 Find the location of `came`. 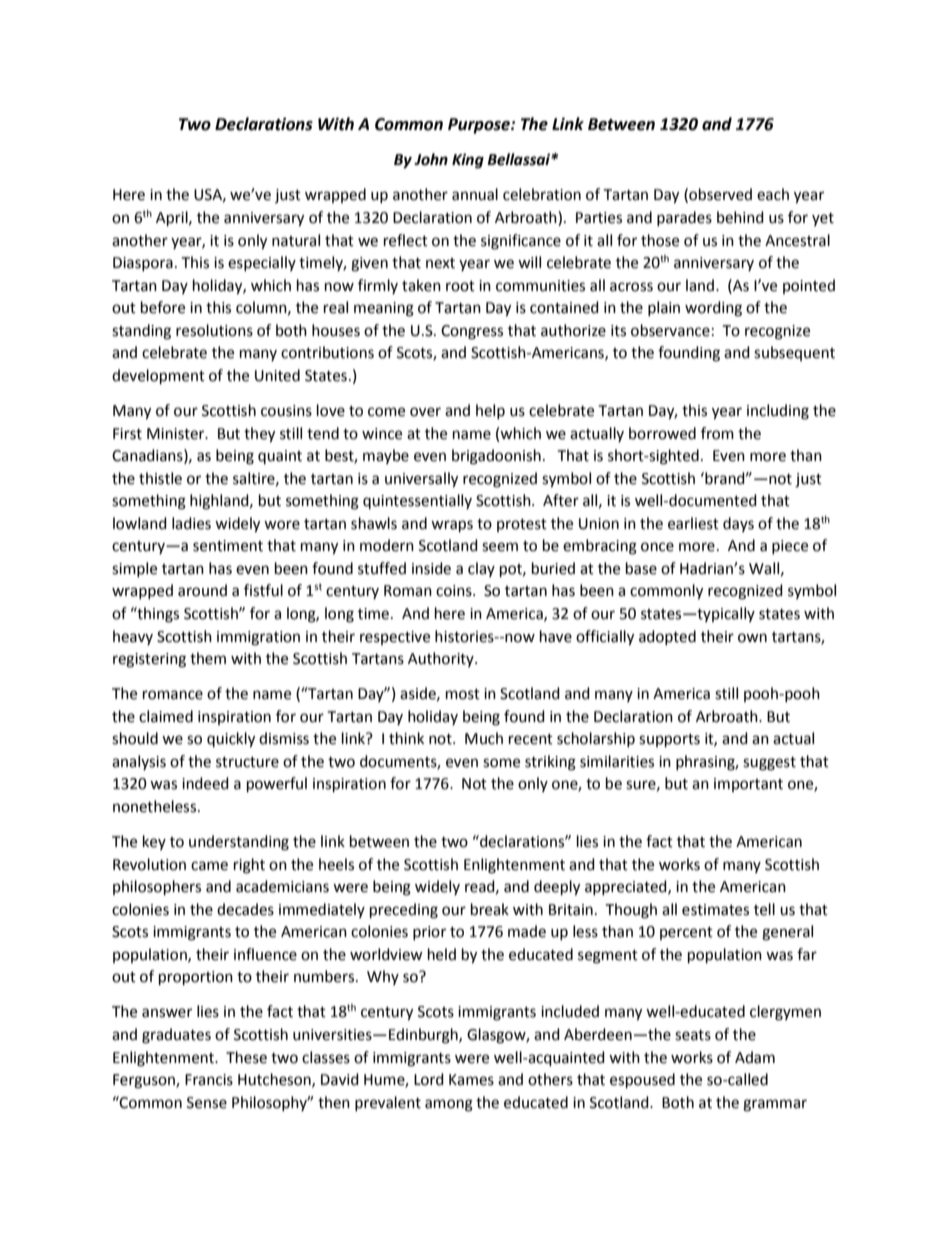

came is located at coordinates (209, 866).
